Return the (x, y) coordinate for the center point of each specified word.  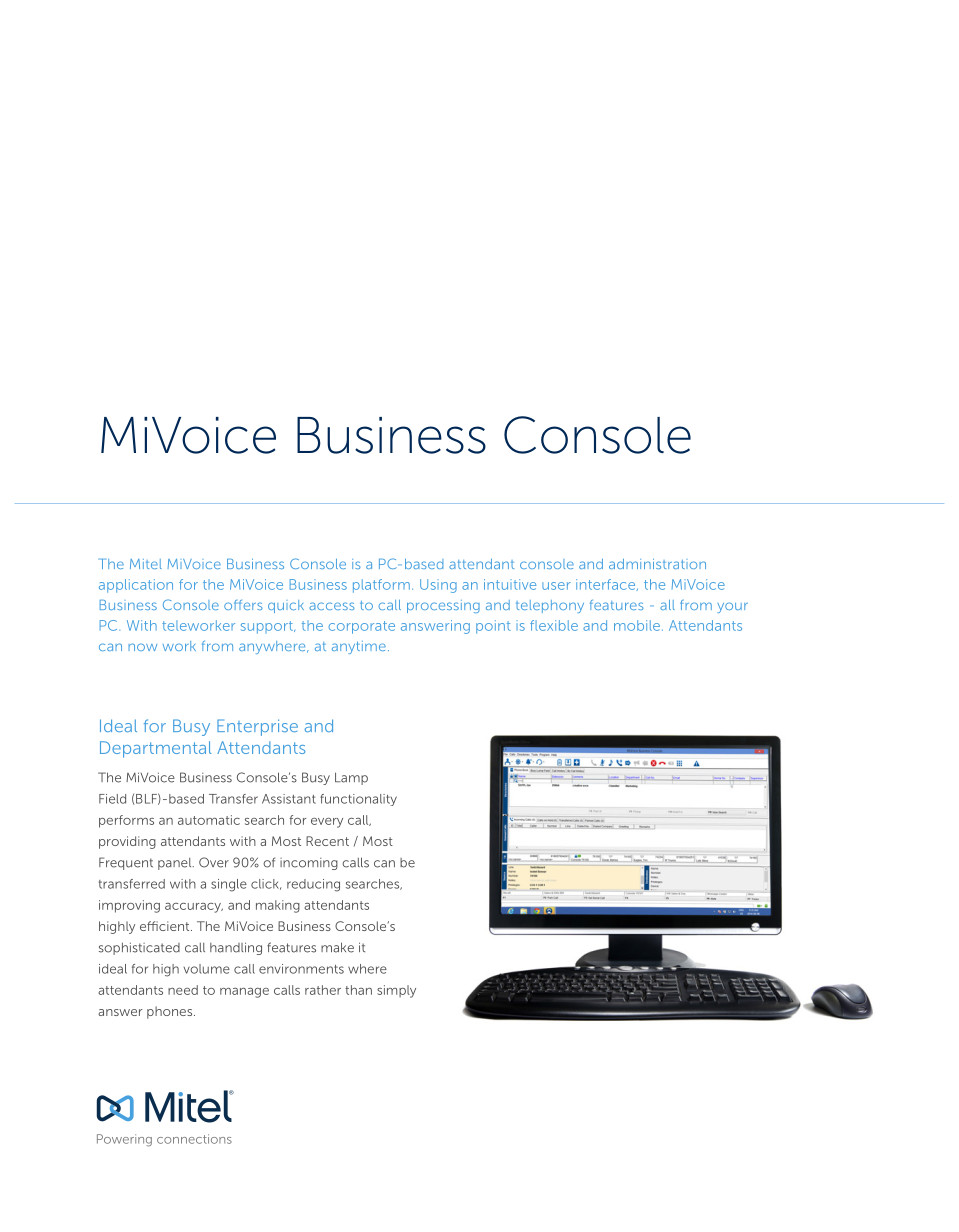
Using (438, 586)
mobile (637, 625)
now (142, 647)
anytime (359, 647)
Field (112, 799)
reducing (313, 885)
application (136, 586)
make (337, 947)
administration (657, 564)
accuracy (194, 908)
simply (396, 991)
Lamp (351, 778)
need (183, 990)
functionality (358, 800)
